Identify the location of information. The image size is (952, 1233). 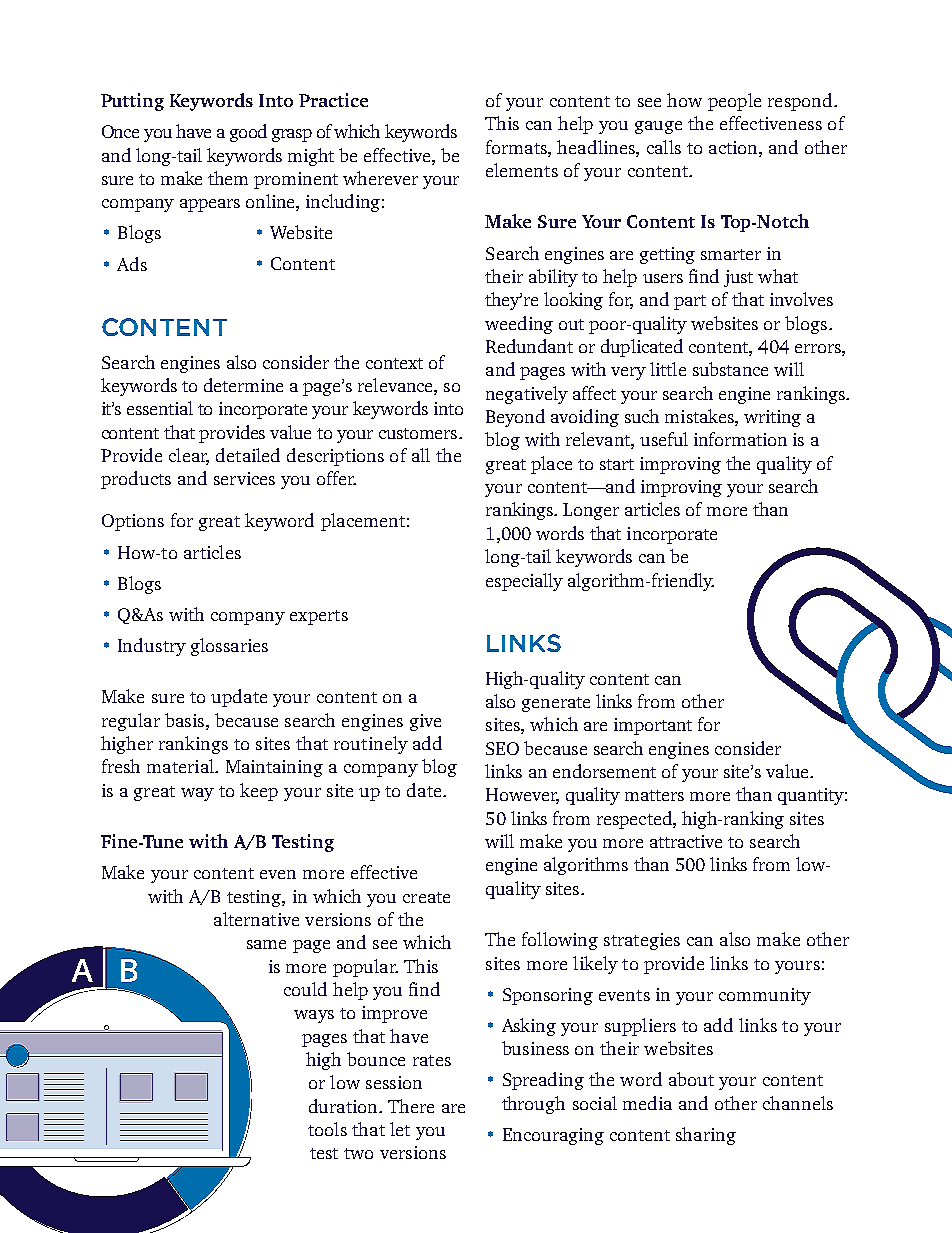
(740, 439).
